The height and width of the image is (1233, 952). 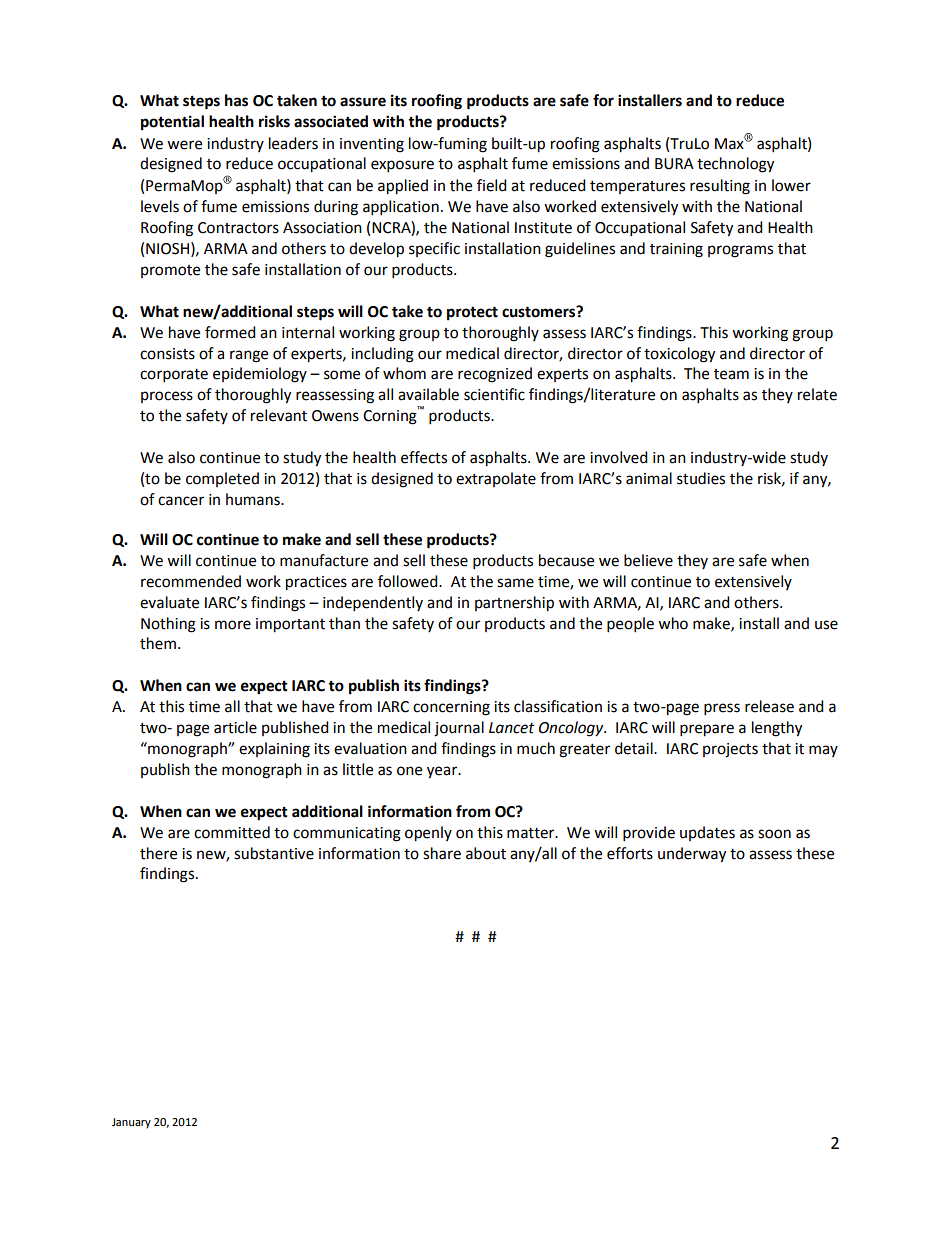 What do you see at coordinates (184, 145) in the image?
I see `were` at bounding box center [184, 145].
